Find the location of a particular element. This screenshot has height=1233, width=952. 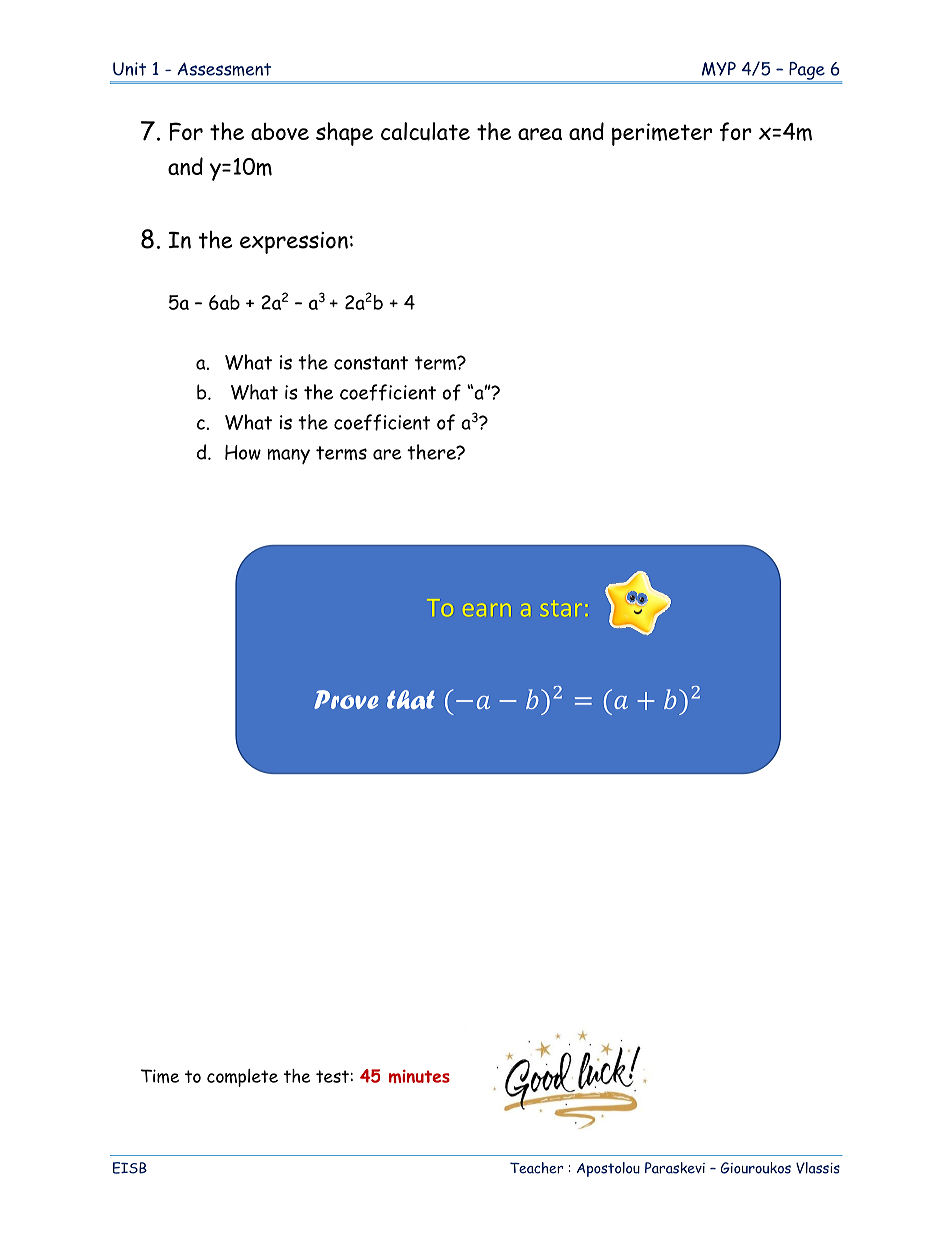

minutes is located at coordinates (419, 1076).
